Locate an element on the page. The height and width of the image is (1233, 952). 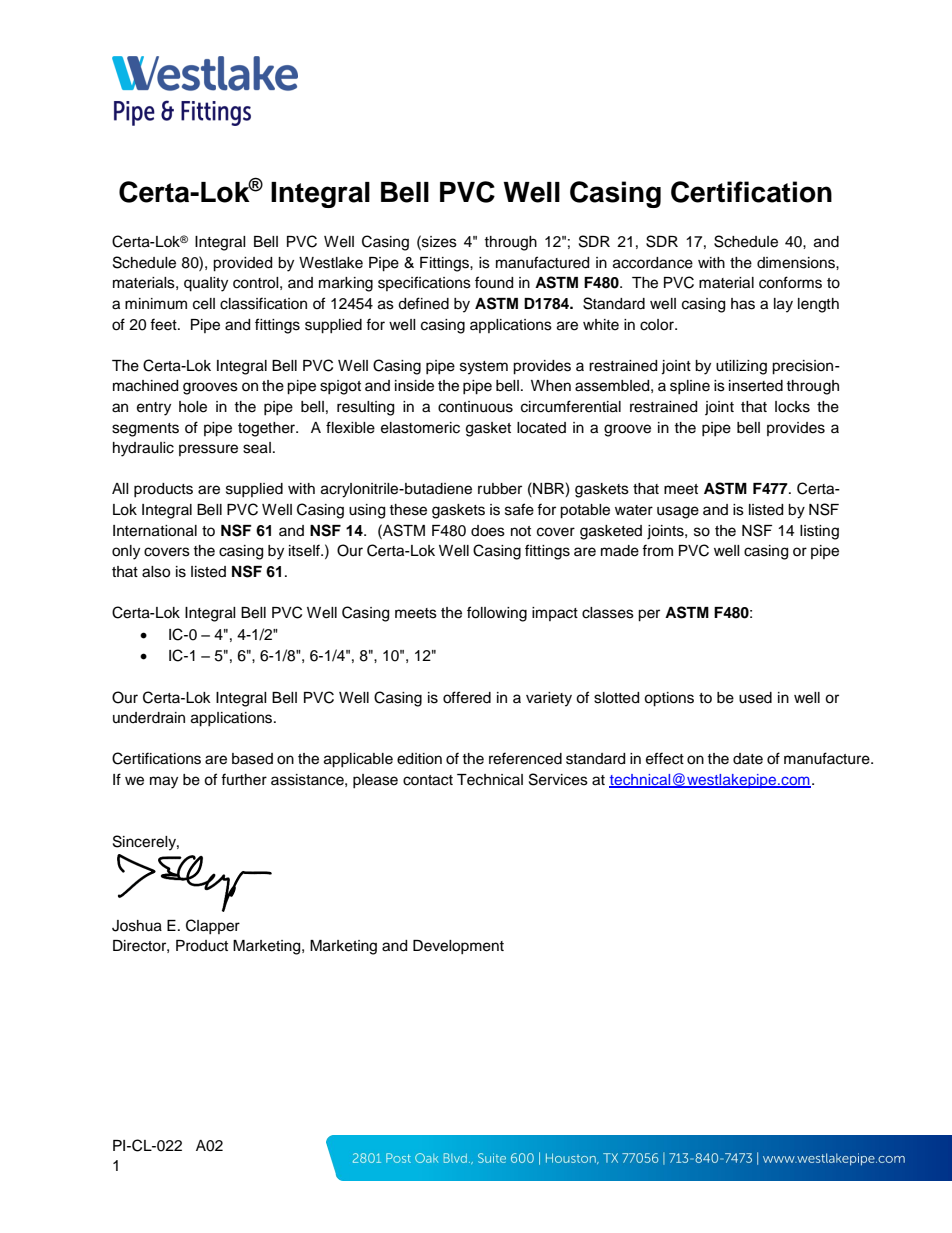
classes is located at coordinates (608, 613).
